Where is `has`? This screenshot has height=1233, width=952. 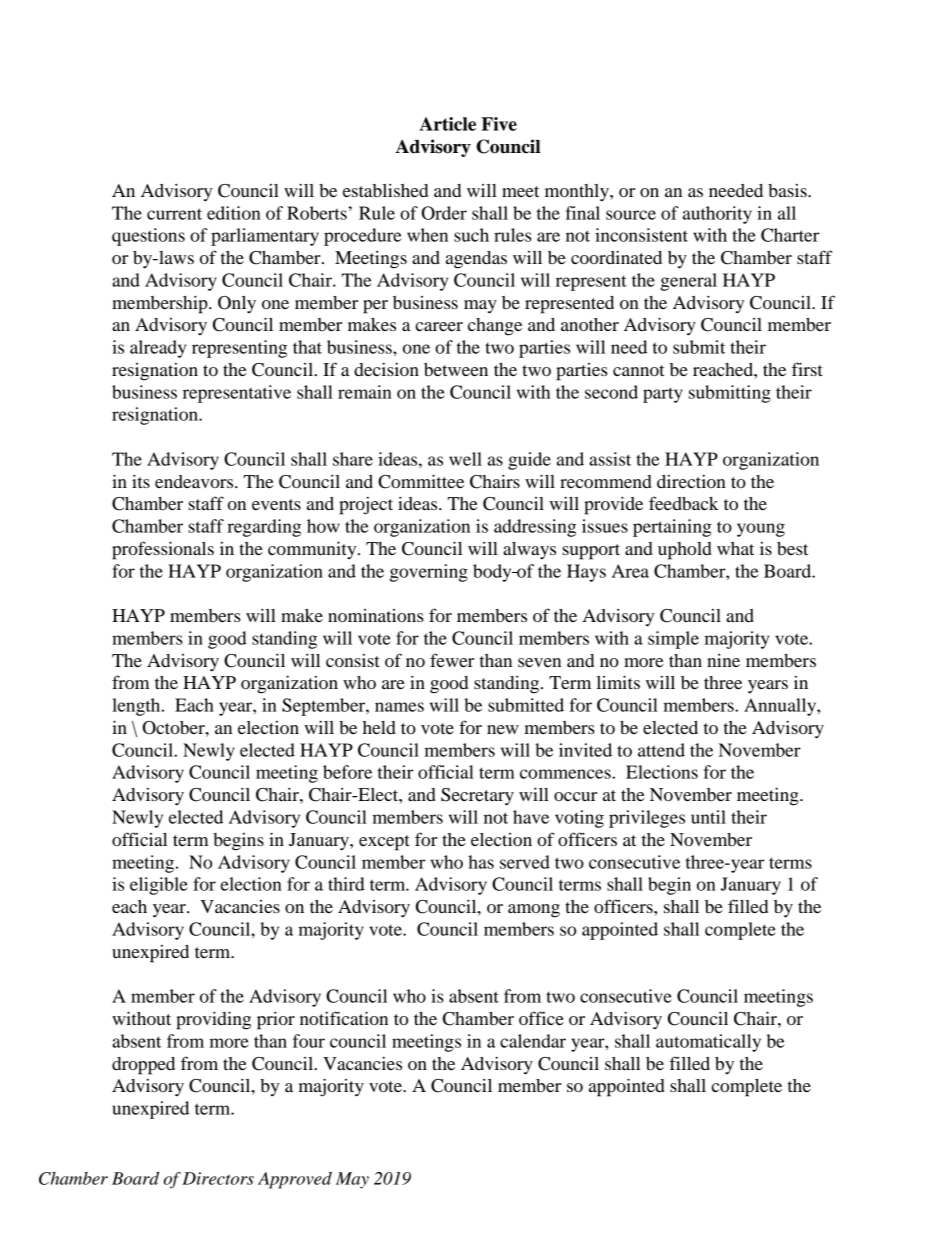 has is located at coordinates (481, 862).
